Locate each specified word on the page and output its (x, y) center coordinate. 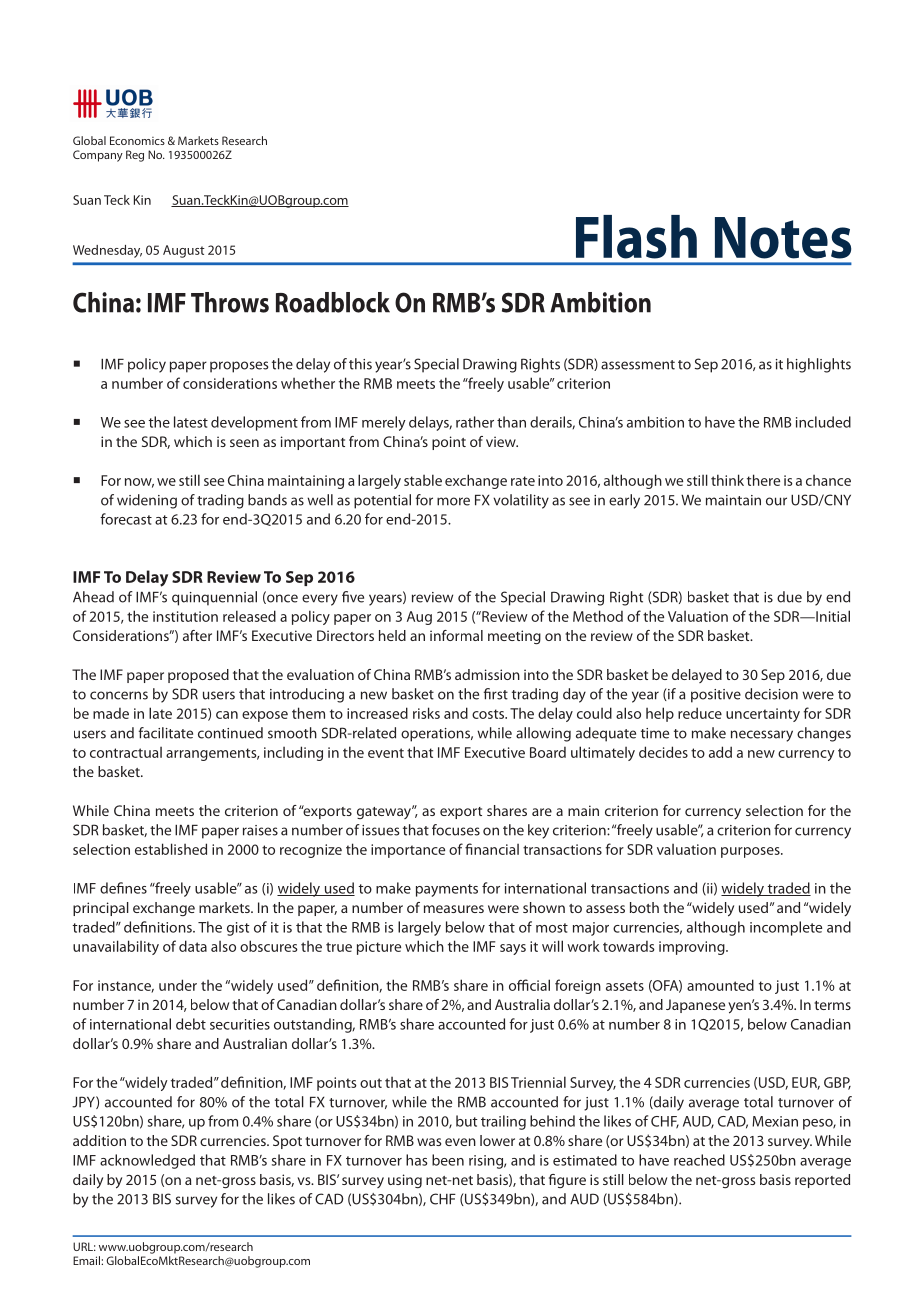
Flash (636, 237)
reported (822, 1181)
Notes (783, 238)
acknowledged (147, 1161)
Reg (135, 156)
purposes (751, 852)
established (171, 849)
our (776, 501)
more (453, 501)
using (405, 1181)
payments (447, 890)
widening (147, 501)
